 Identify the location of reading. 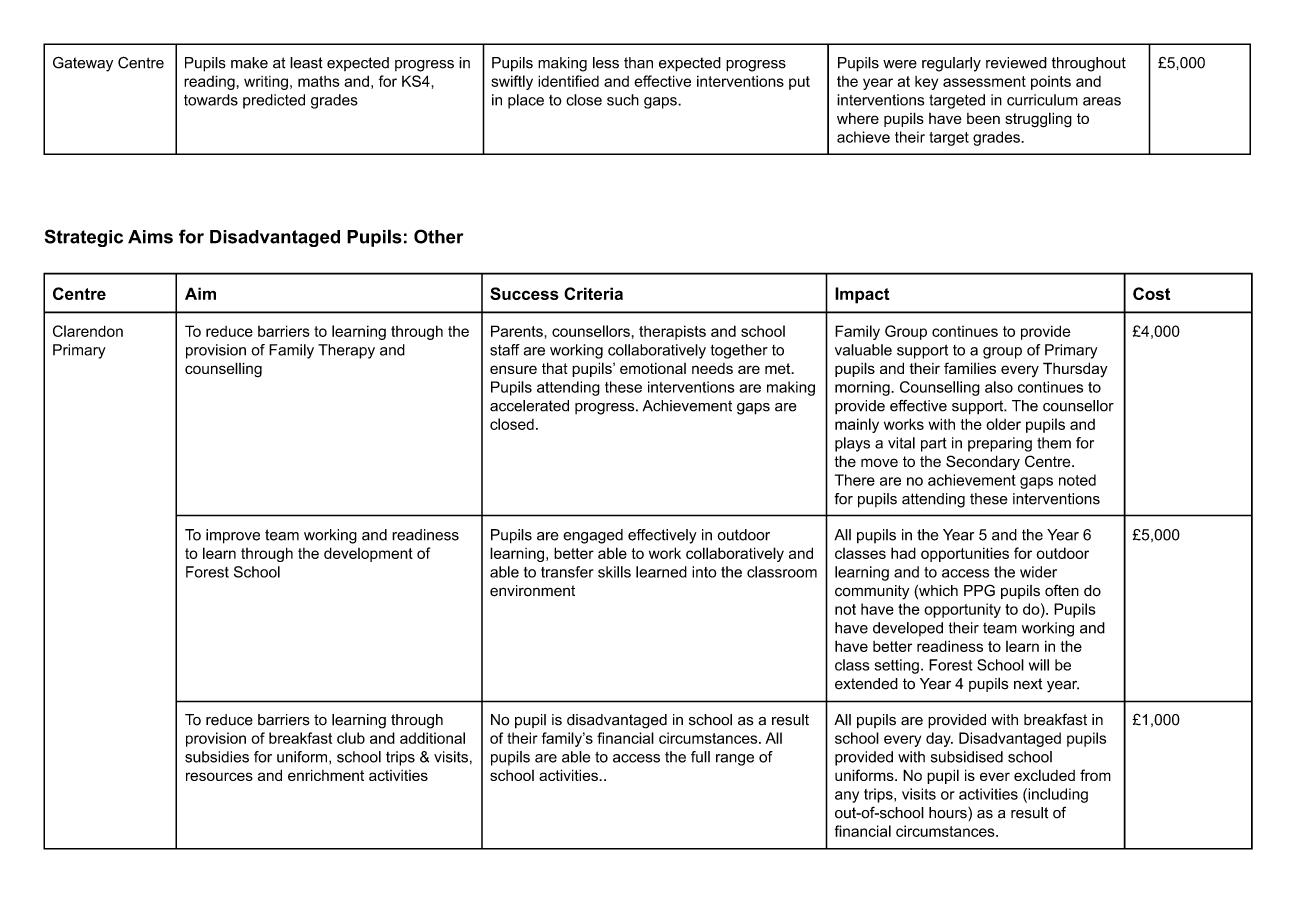
(209, 82).
